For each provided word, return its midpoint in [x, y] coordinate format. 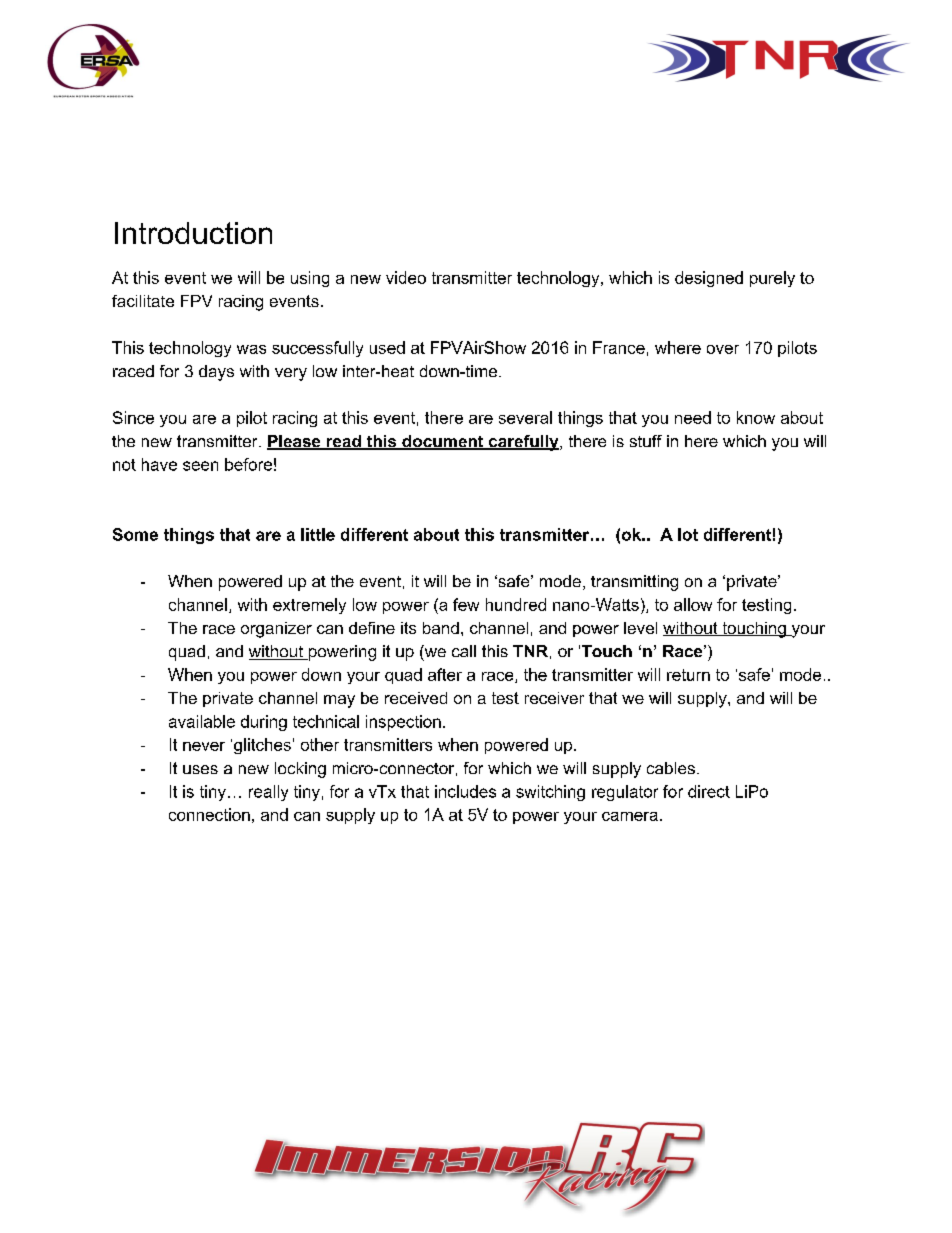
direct [709, 791]
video [406, 277]
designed [709, 279]
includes [465, 791]
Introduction [193, 233]
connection [209, 814]
